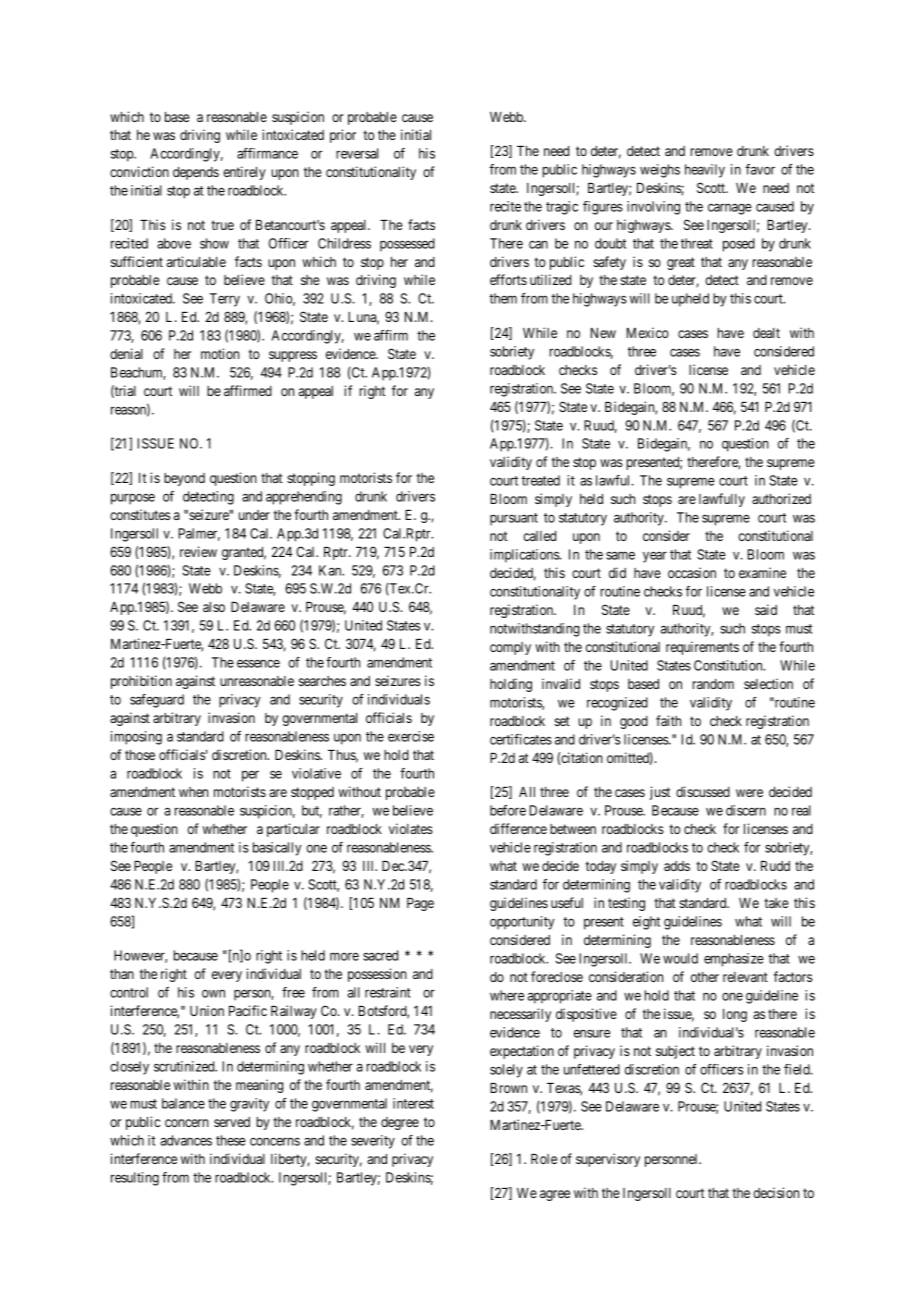 This screenshot has width=924, height=1307. I want to click on heavily, so click(705, 171).
